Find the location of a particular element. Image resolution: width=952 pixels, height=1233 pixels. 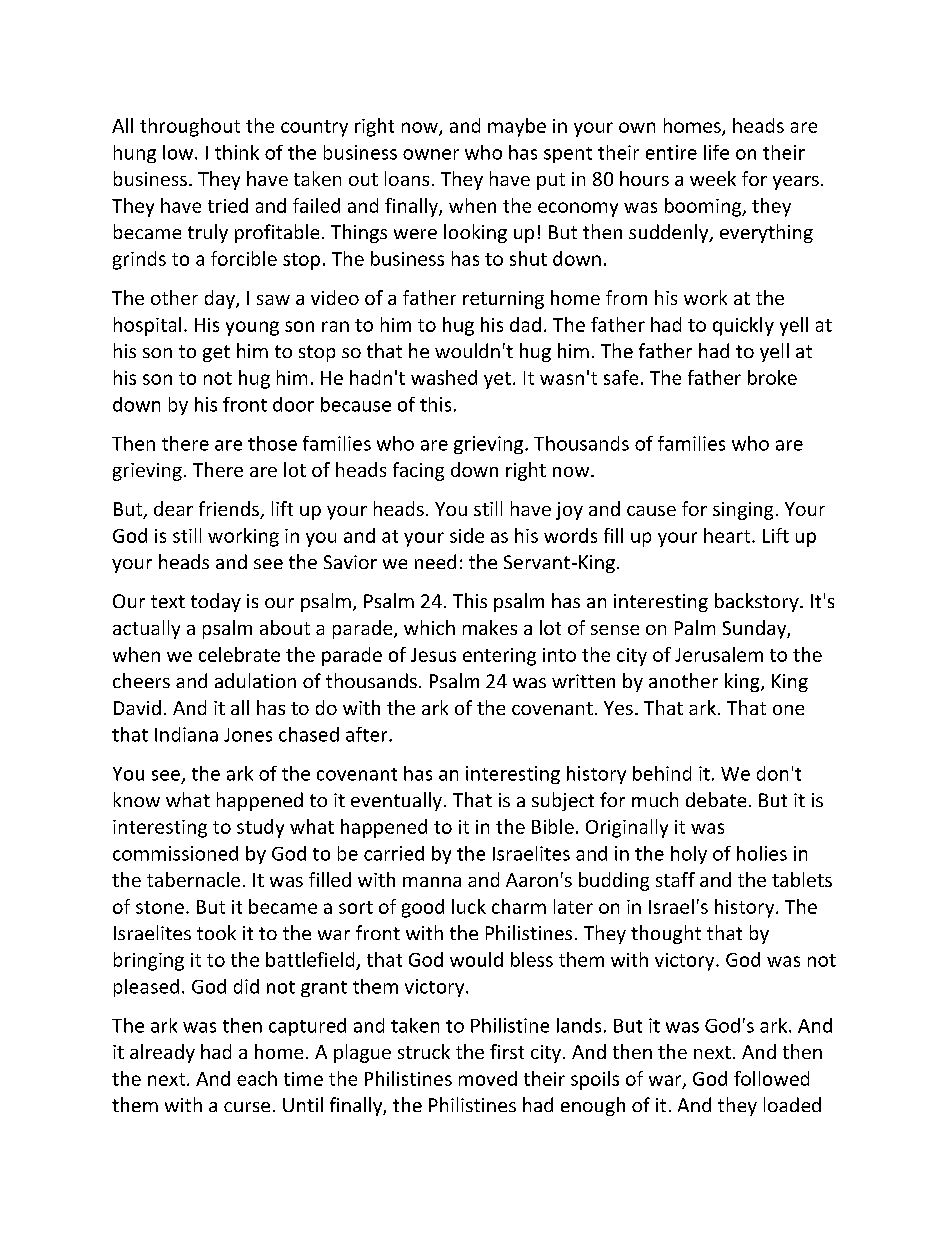

facing is located at coordinates (418, 471).
